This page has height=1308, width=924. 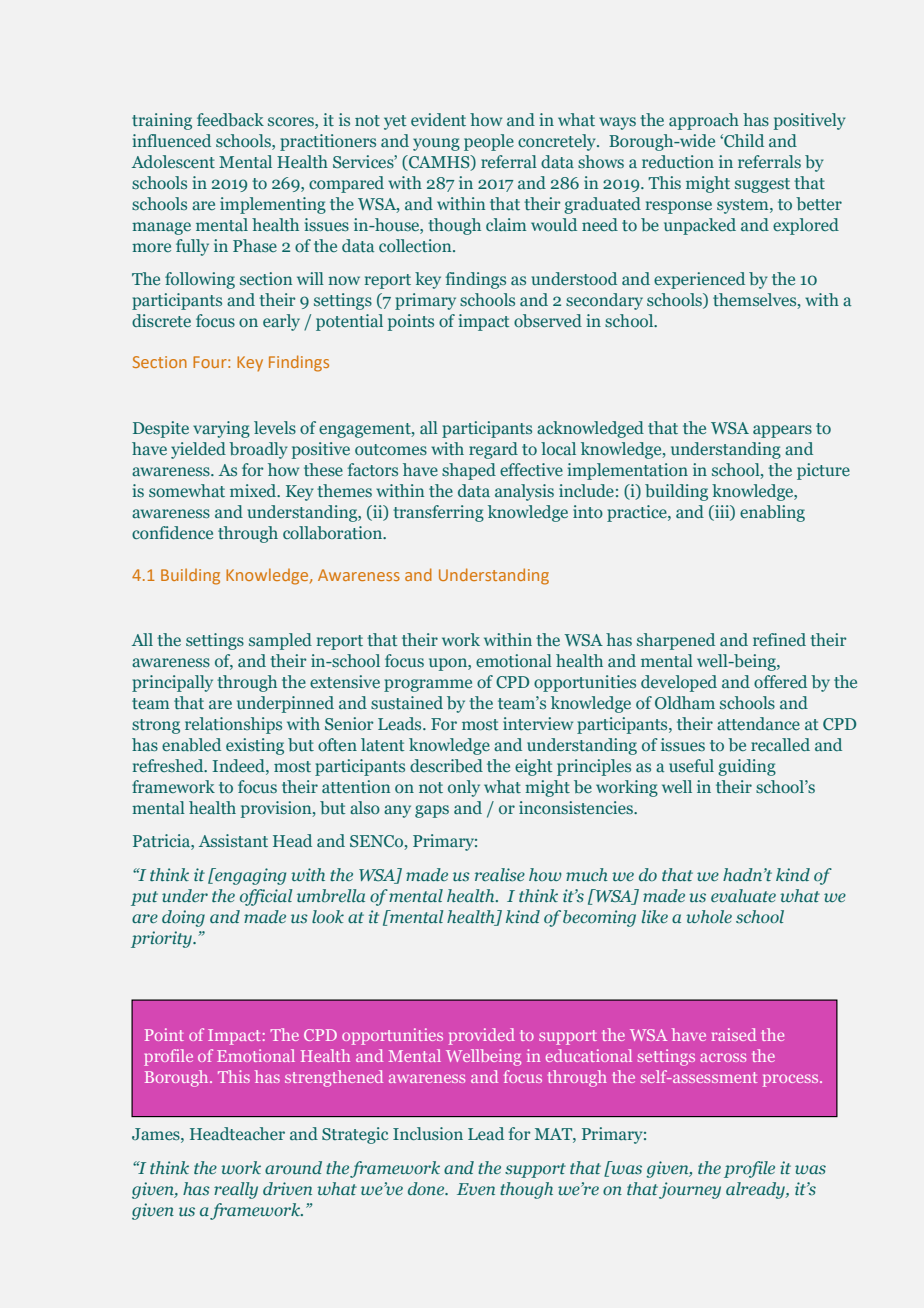 What do you see at coordinates (690, 1190) in the page?
I see `journey` at bounding box center [690, 1190].
